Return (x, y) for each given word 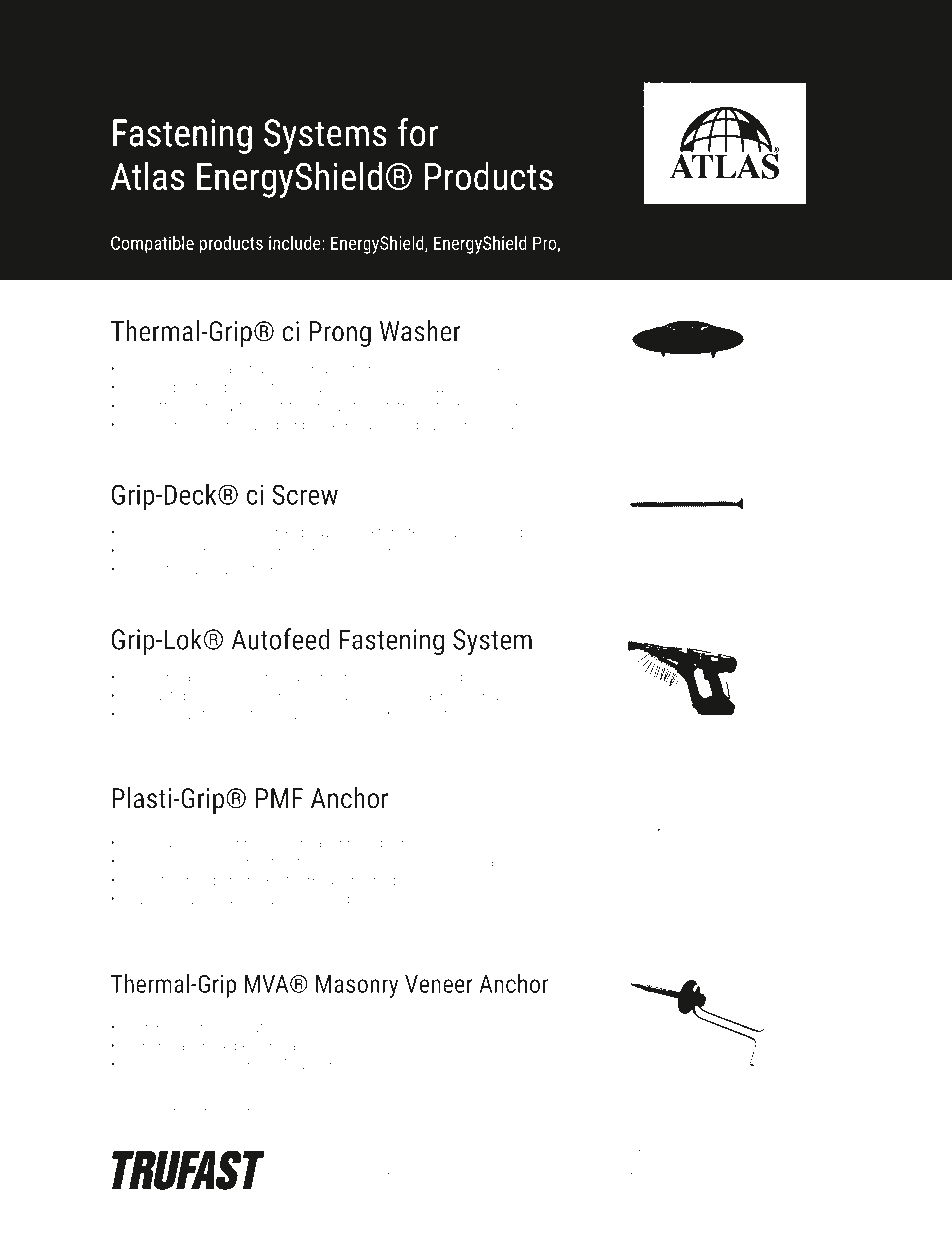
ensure (338, 696)
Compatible (152, 244)
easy (309, 390)
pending (239, 1112)
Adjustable (167, 696)
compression (509, 696)
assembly (482, 388)
